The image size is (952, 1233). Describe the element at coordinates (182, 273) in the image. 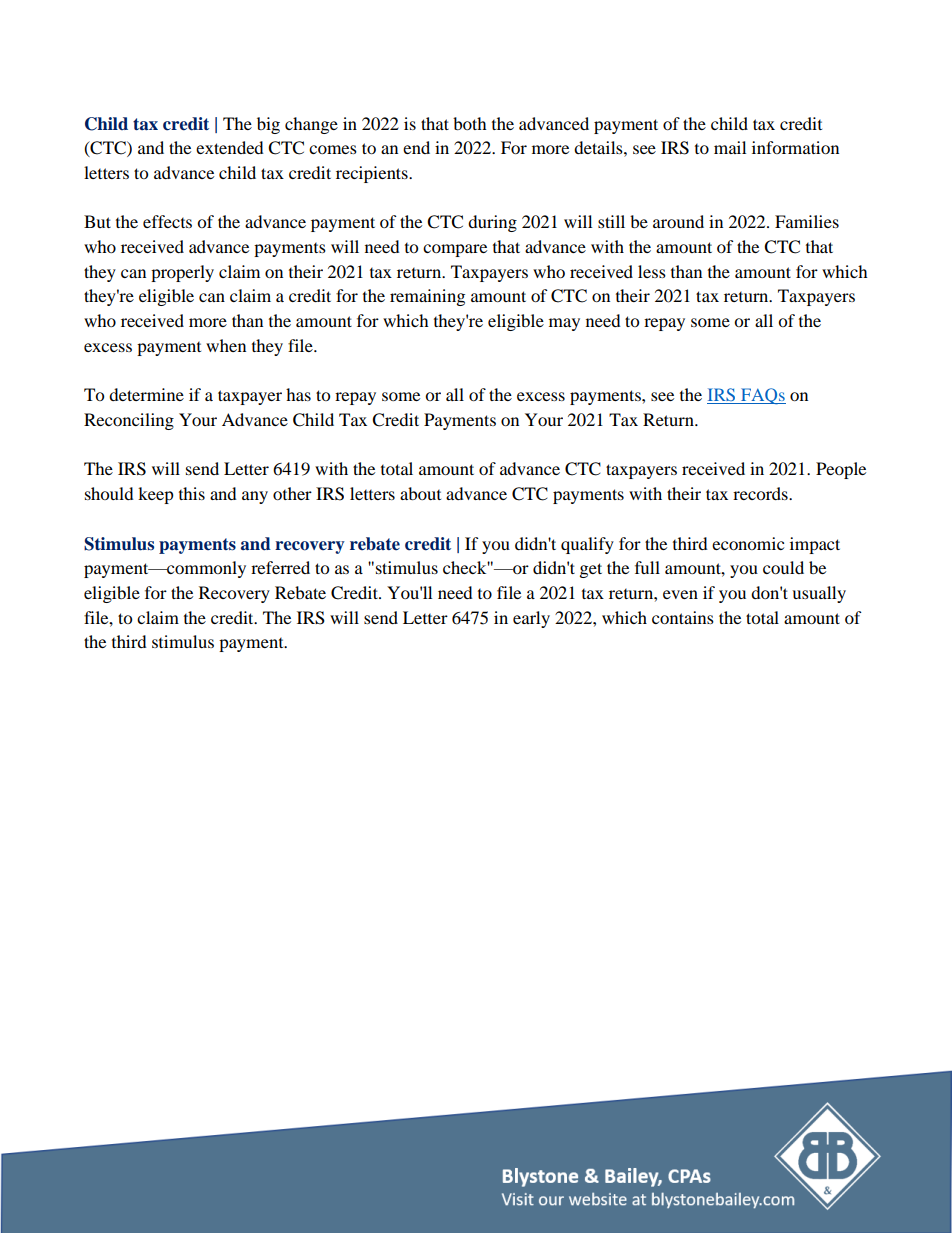

I see `properly` at that location.
